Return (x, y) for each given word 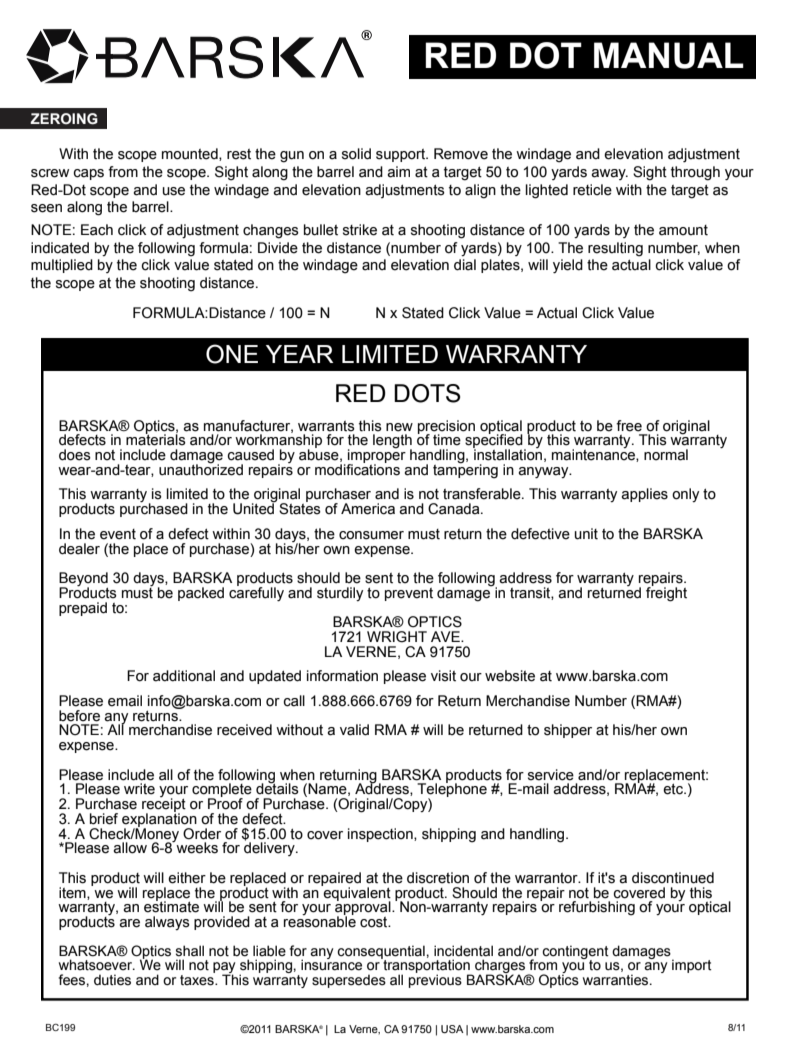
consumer (371, 535)
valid (354, 730)
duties (112, 980)
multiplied (62, 266)
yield (568, 266)
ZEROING (64, 119)
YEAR (299, 354)
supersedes (349, 981)
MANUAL (669, 55)
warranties (617, 980)
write (139, 789)
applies (644, 495)
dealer (79, 549)
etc (674, 789)
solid (356, 154)
